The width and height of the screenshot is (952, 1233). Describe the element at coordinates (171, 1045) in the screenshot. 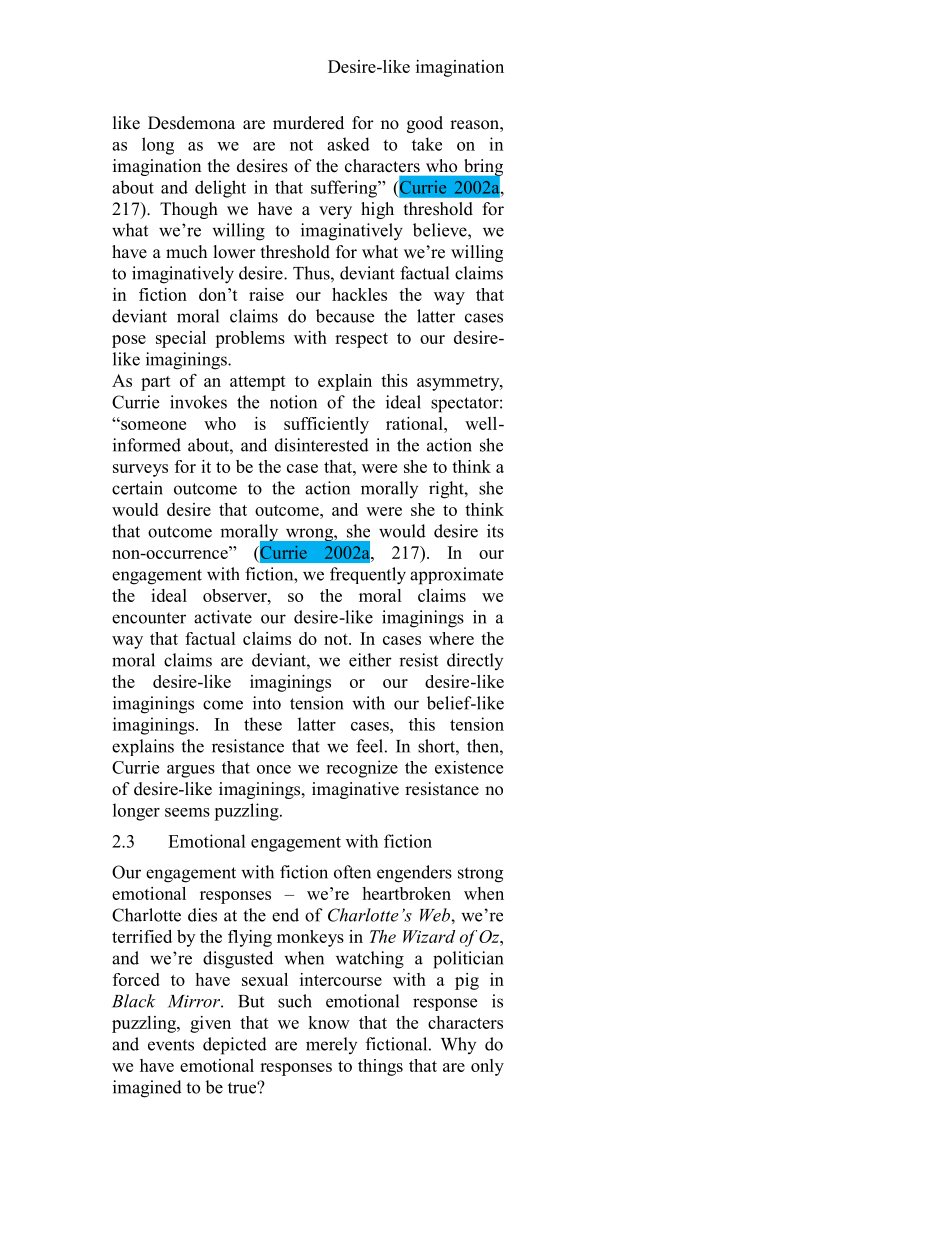

I see `events` at that location.
